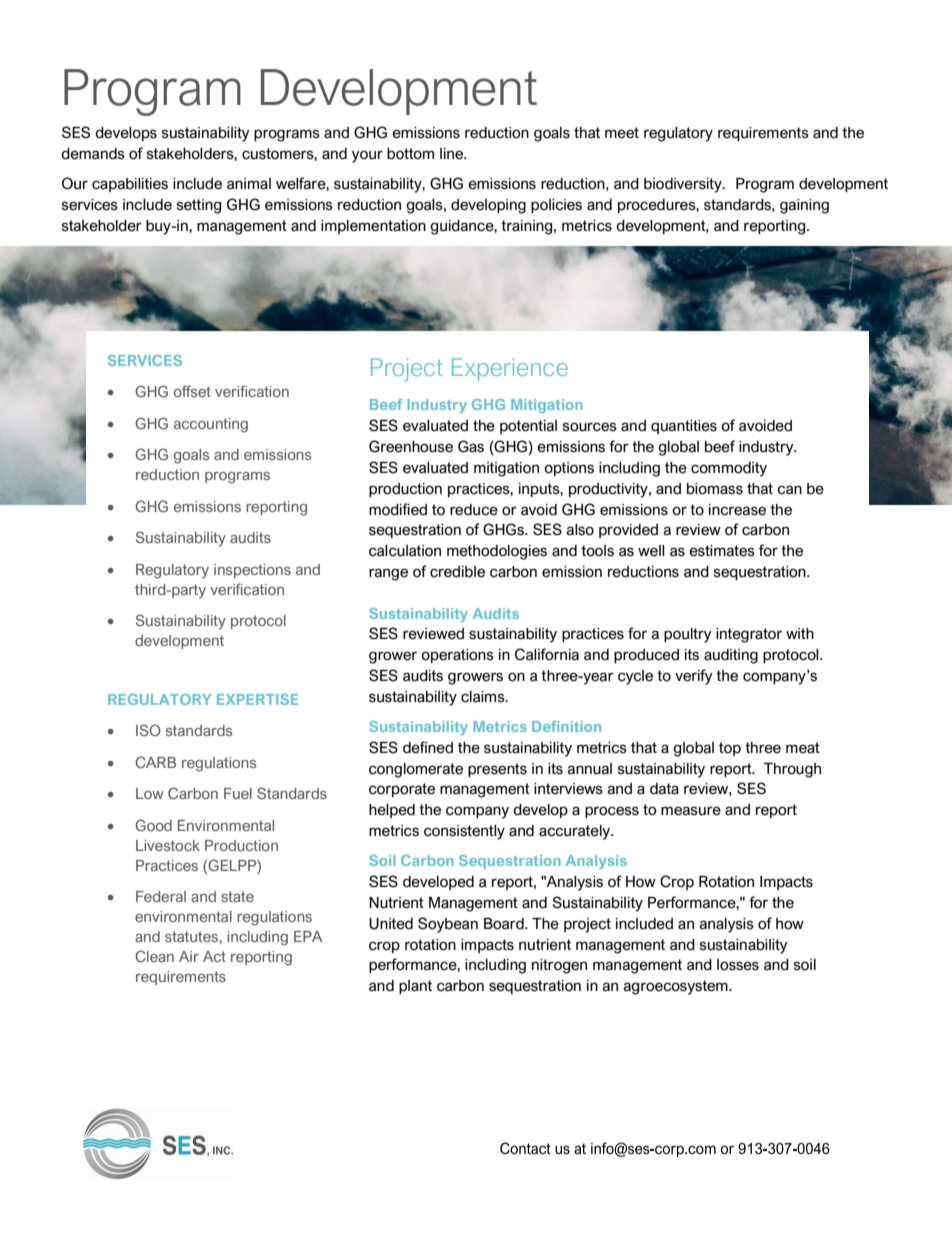 Image resolution: width=952 pixels, height=1233 pixels. I want to click on biodiversity, so click(684, 185).
